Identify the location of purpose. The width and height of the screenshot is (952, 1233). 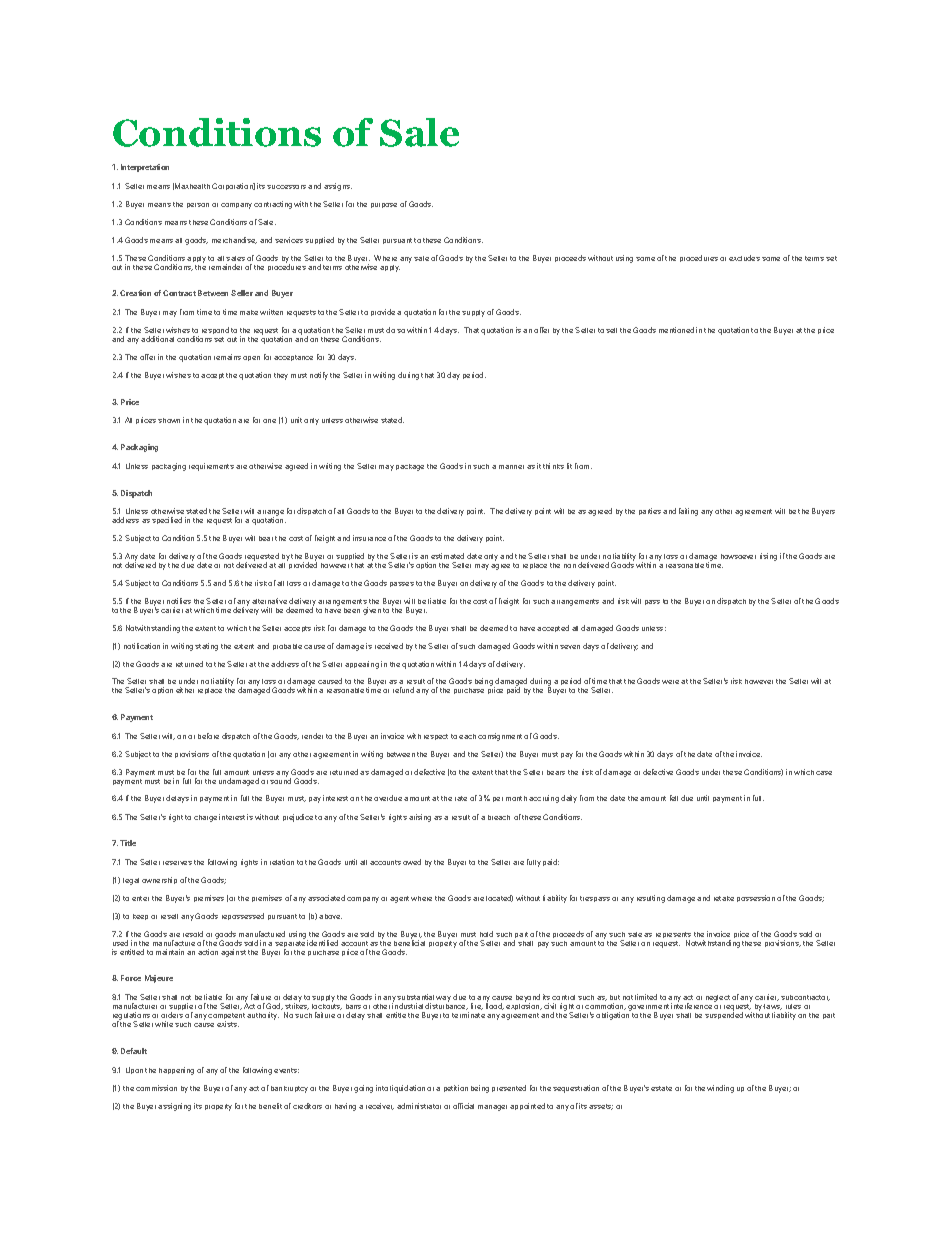
(384, 205).
